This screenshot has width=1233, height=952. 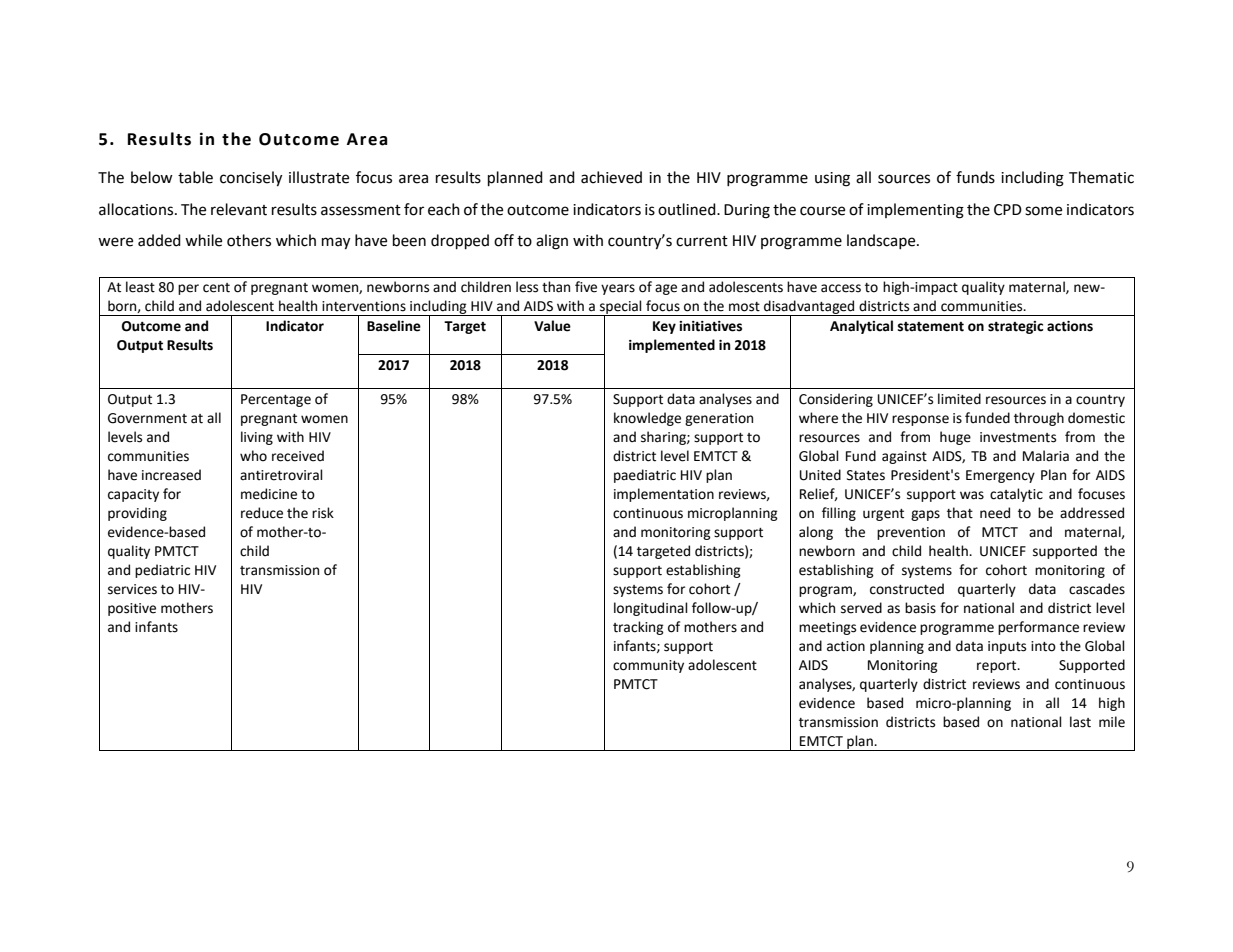 What do you see at coordinates (253, 456) in the screenshot?
I see `who` at bounding box center [253, 456].
